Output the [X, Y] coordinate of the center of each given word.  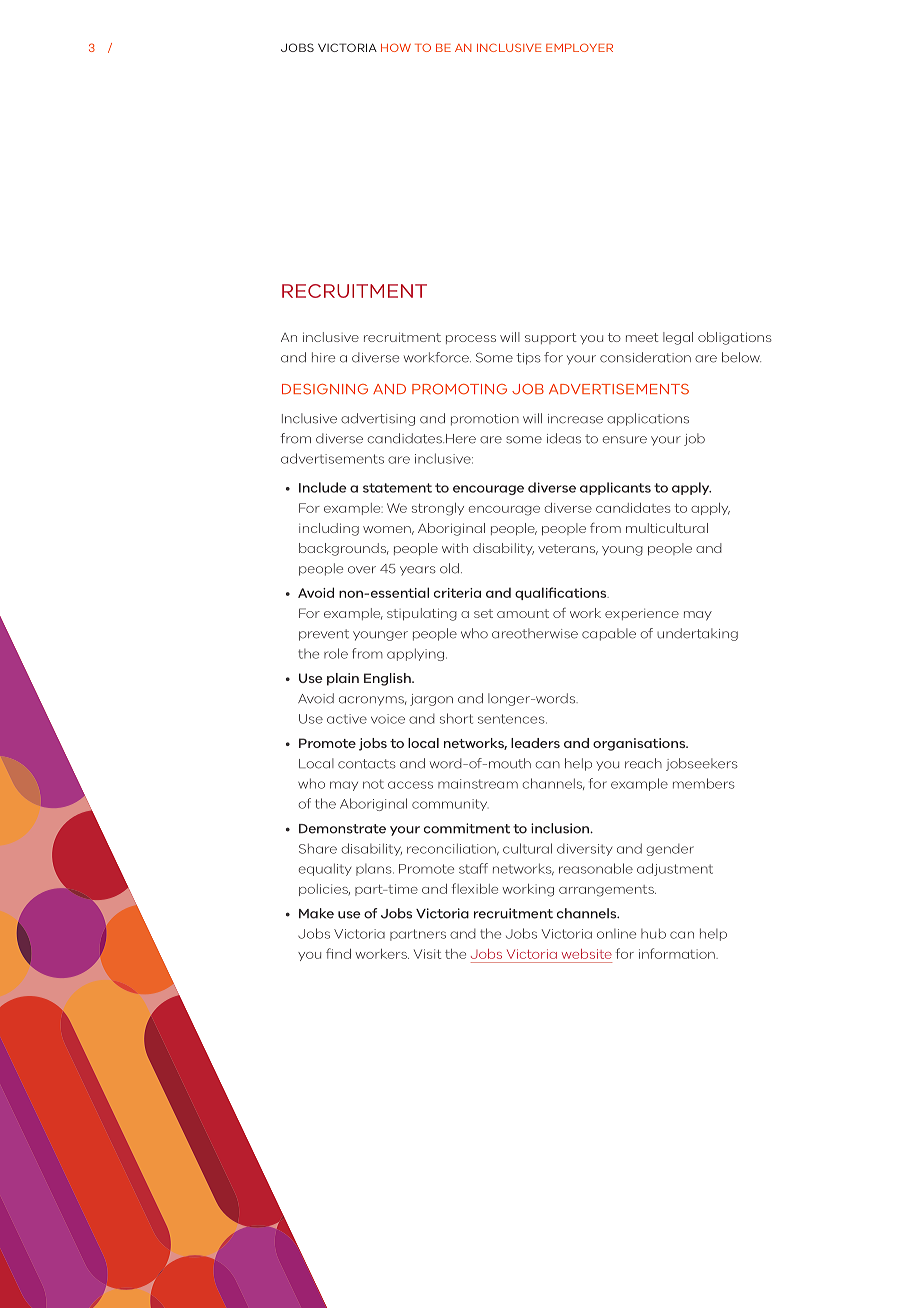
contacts [367, 764]
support [551, 338]
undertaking [697, 634]
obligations [735, 338]
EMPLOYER [579, 47]
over [362, 570]
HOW [396, 47]
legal [678, 338]
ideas [564, 438]
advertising [378, 419]
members [704, 783]
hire [323, 357]
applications [648, 419]
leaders [535, 743]
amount [523, 613]
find [338, 953]
